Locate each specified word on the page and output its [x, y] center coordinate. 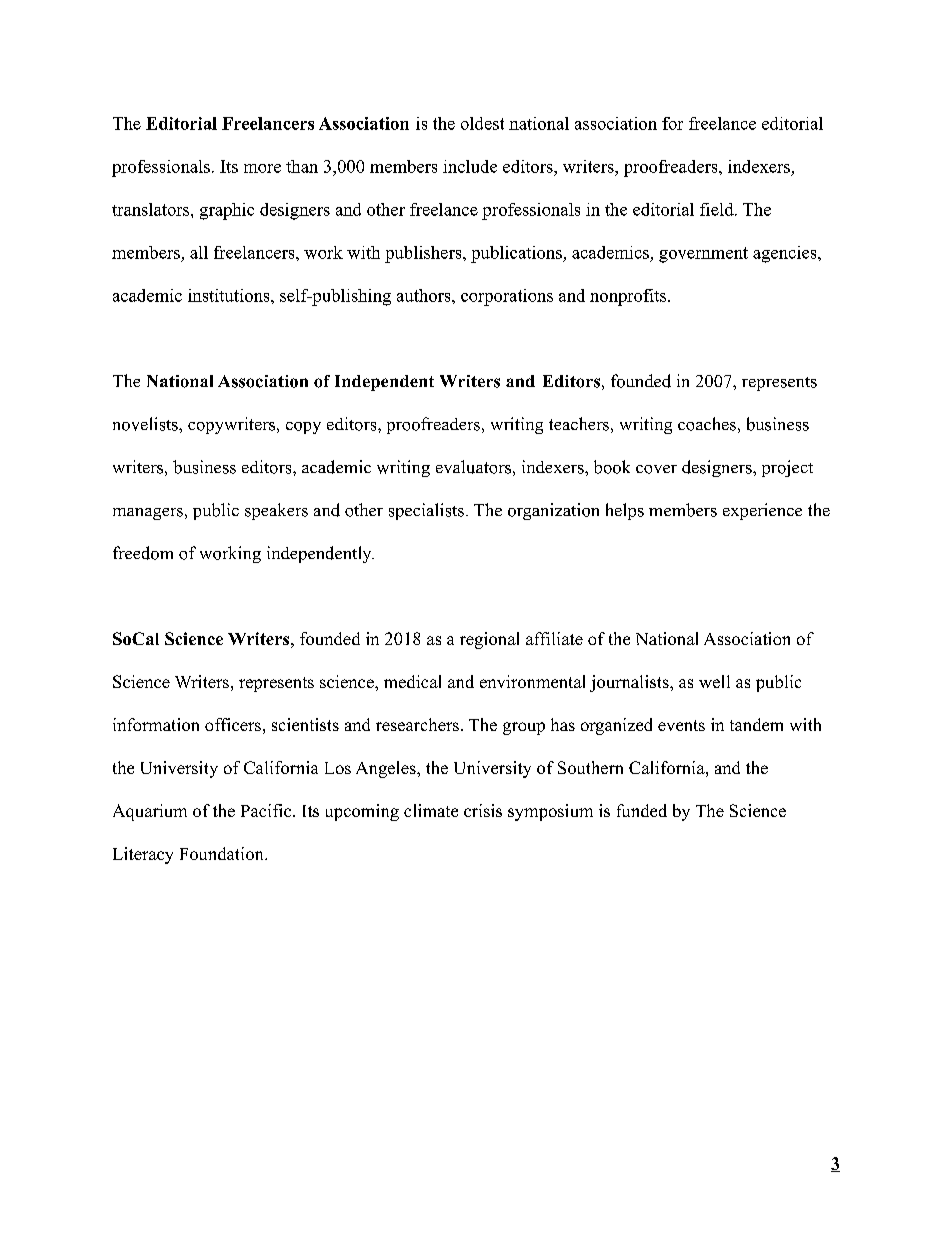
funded [642, 810]
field [717, 209]
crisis [483, 810]
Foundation [223, 853]
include [470, 166]
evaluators [473, 467]
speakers [276, 511]
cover [656, 469]
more [262, 168]
